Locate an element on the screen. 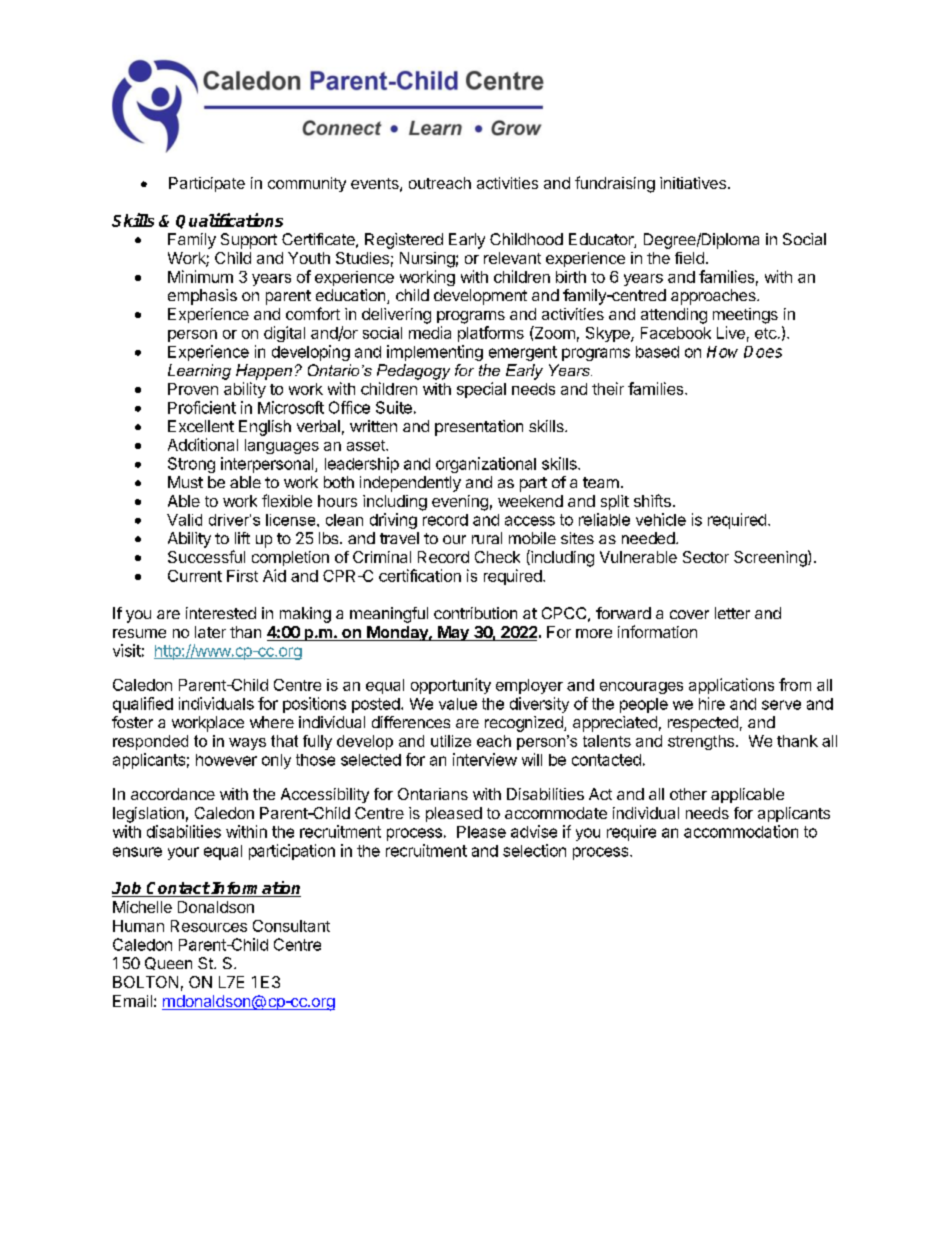  Queen is located at coordinates (168, 963).
